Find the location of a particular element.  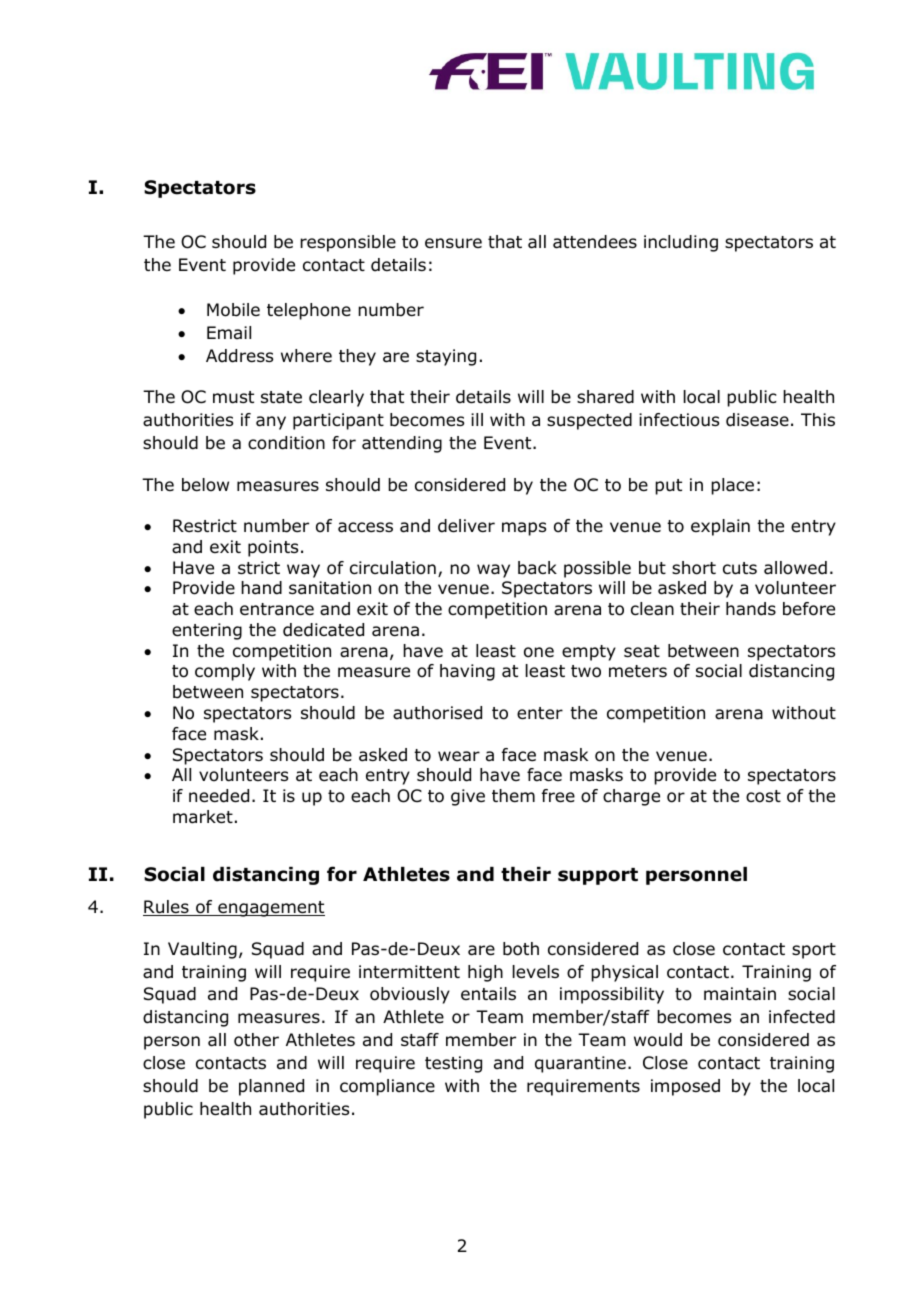

ensure is located at coordinates (453, 243).
